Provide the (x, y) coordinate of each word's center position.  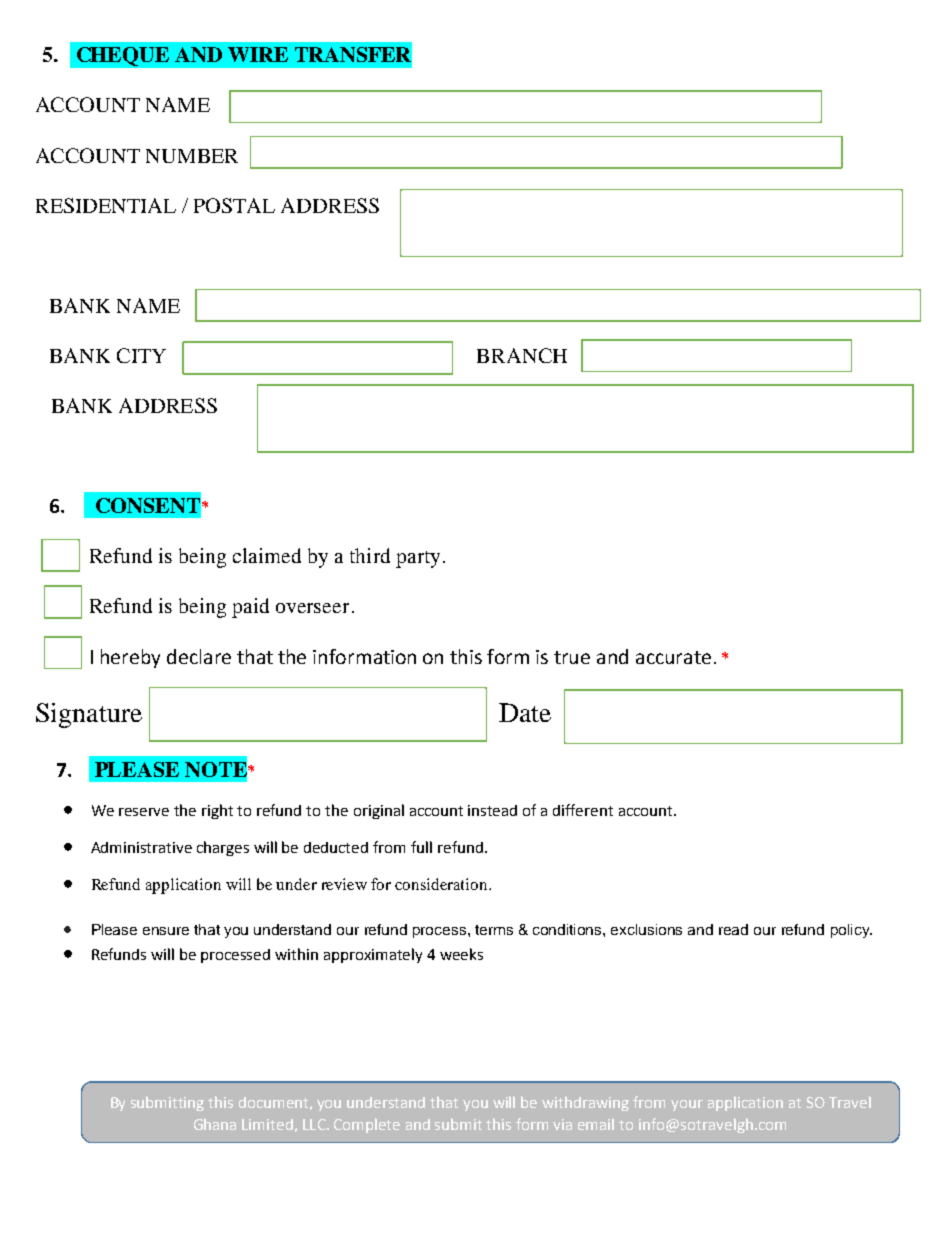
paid (250, 608)
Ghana (215, 1124)
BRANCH (522, 355)
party (418, 559)
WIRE (258, 54)
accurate (673, 657)
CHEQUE (123, 56)
